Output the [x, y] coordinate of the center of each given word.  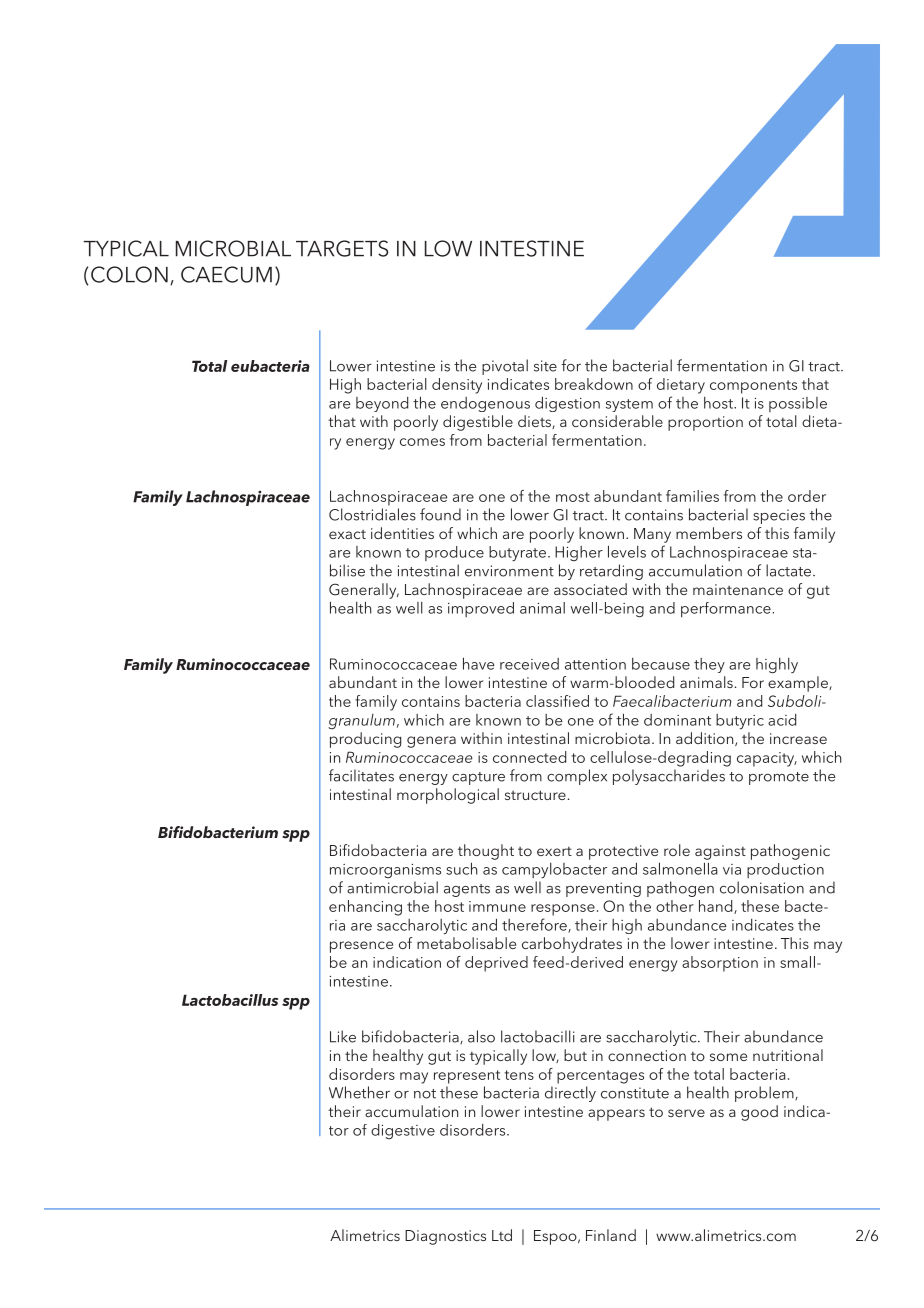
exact [347, 534]
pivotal [505, 367]
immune [497, 906]
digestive [403, 1131]
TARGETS [342, 248]
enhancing [365, 908]
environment [509, 571]
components [753, 387]
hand [717, 907]
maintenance [738, 589]
